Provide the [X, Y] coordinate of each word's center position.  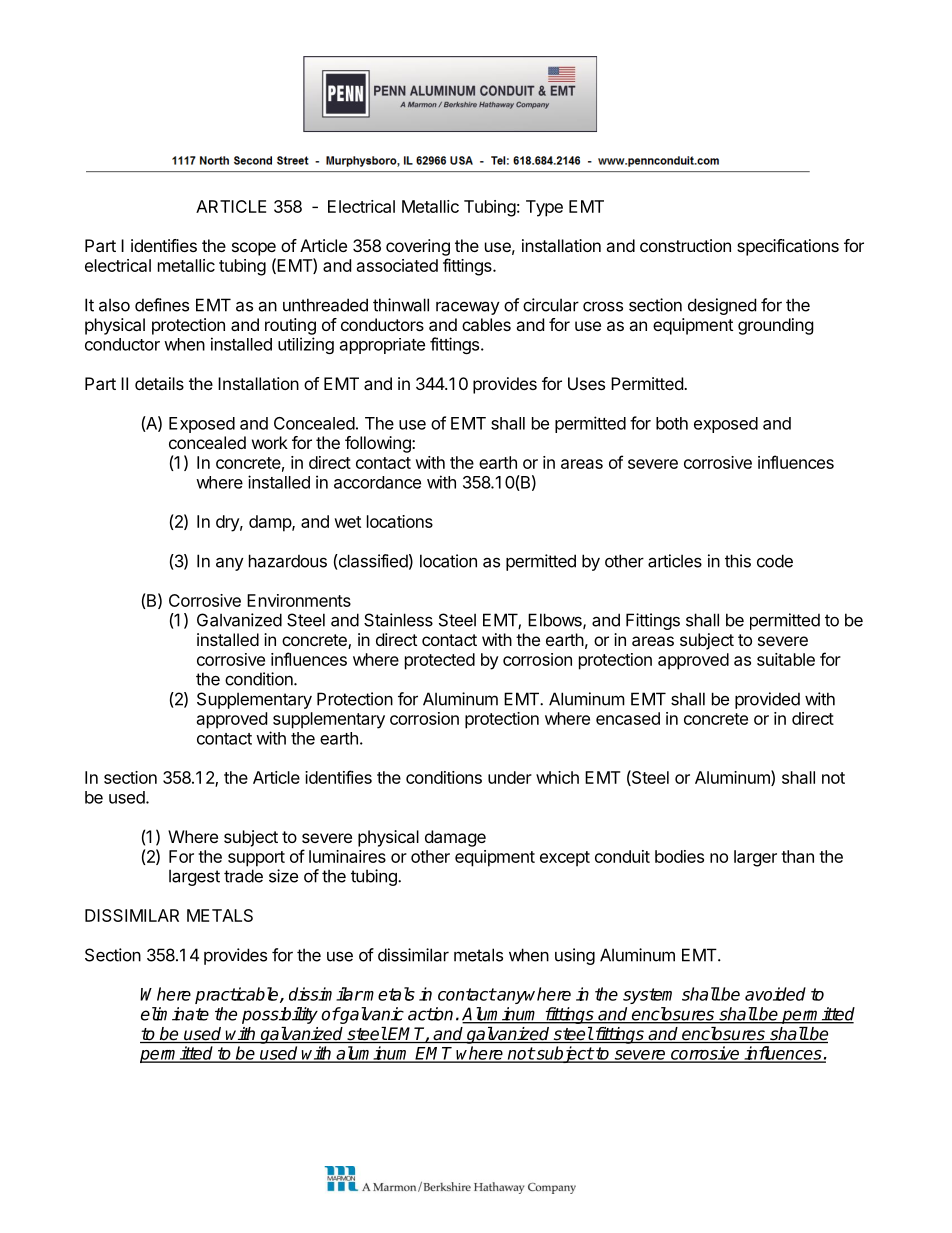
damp [271, 523]
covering [418, 247]
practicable [238, 995]
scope [254, 249]
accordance [377, 482]
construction [685, 245]
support [256, 859]
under [510, 777]
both [672, 423]
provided [767, 700]
